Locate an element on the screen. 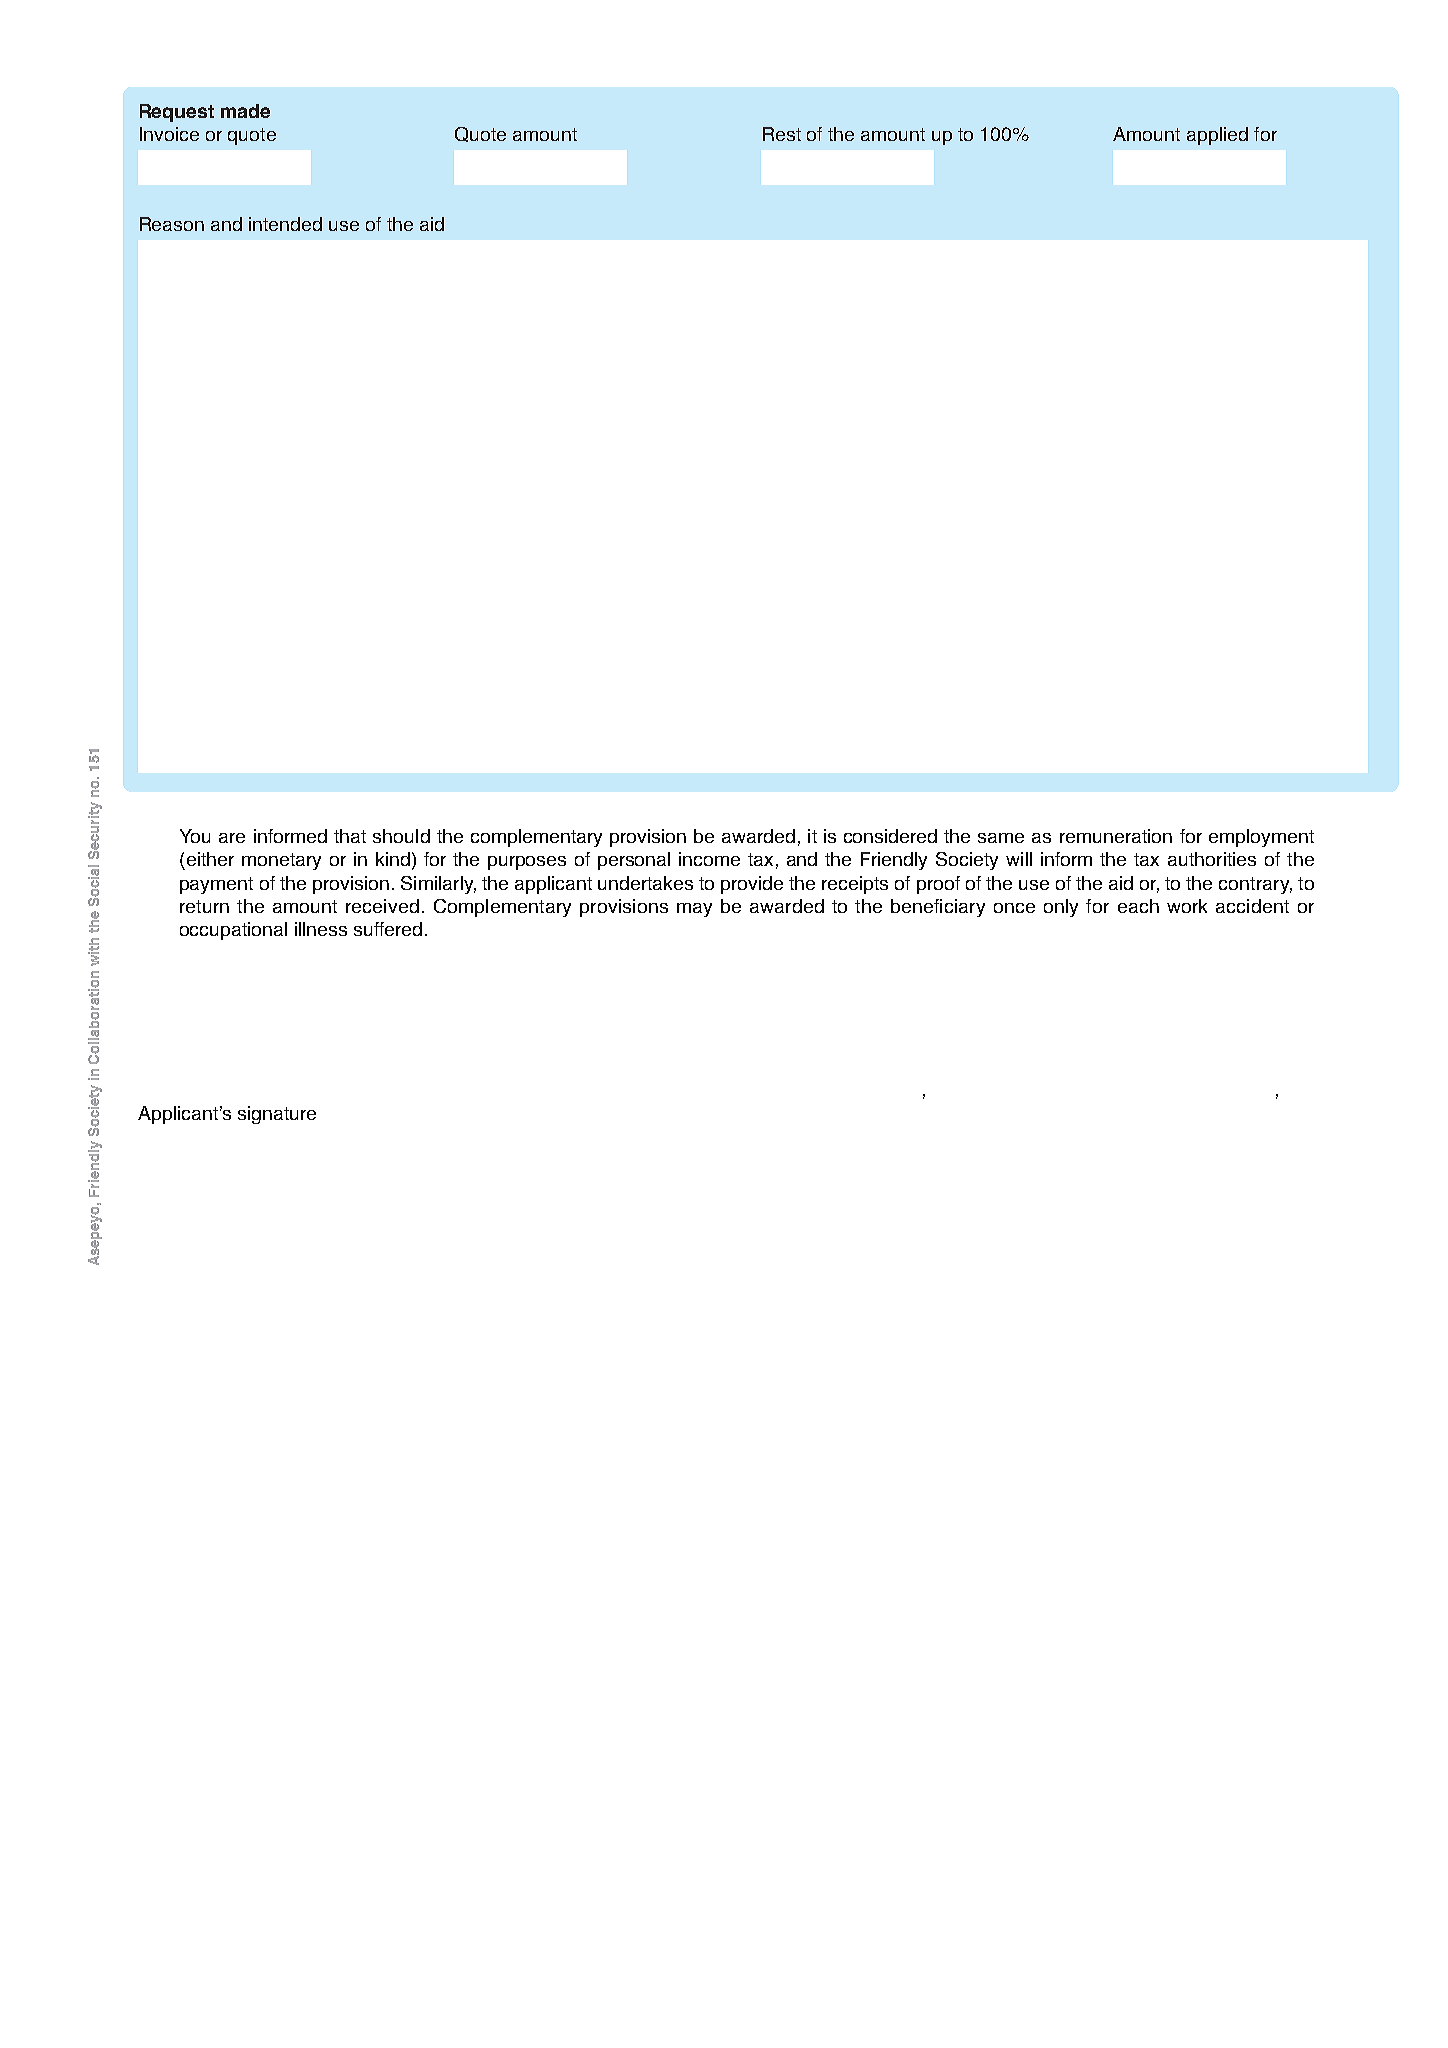 The image size is (1448, 2048). signature is located at coordinates (277, 1115).
